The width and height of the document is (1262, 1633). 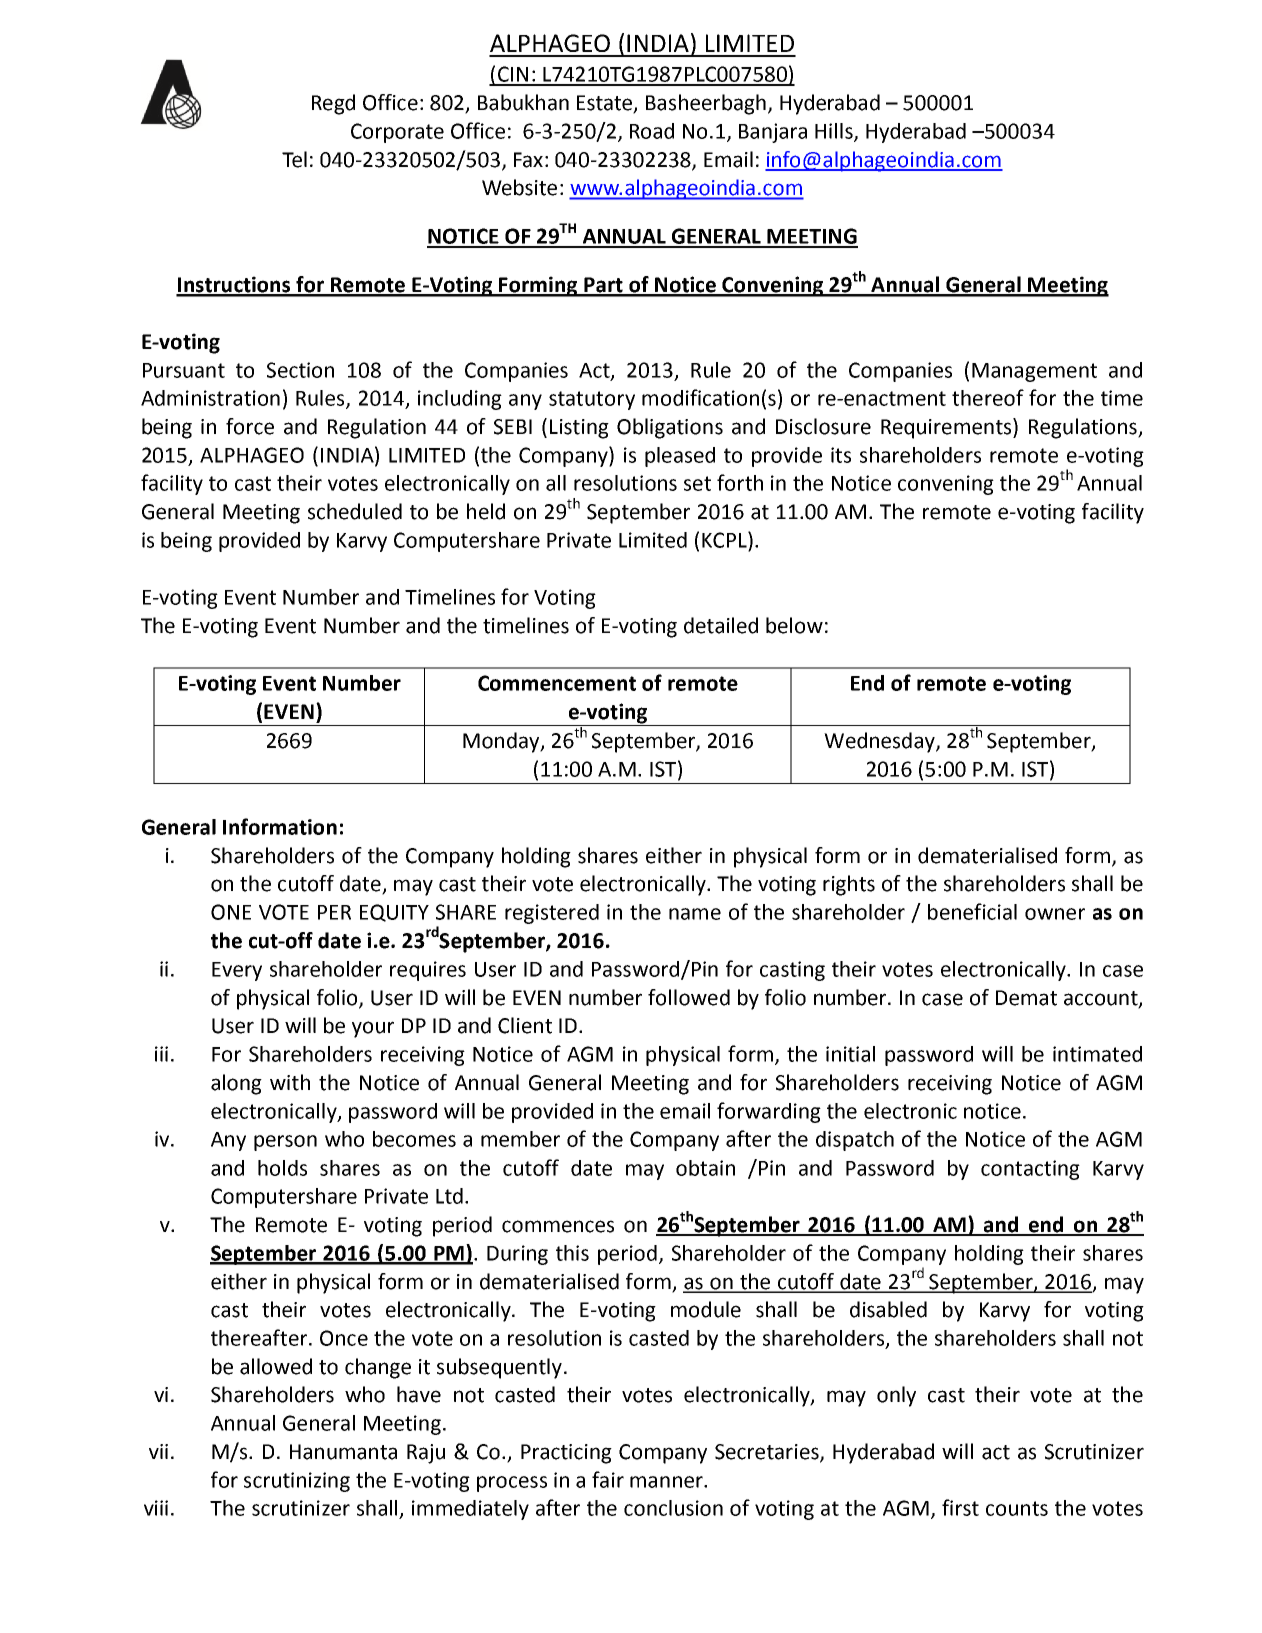 What do you see at coordinates (695, 914) in the document?
I see `name` at bounding box center [695, 914].
